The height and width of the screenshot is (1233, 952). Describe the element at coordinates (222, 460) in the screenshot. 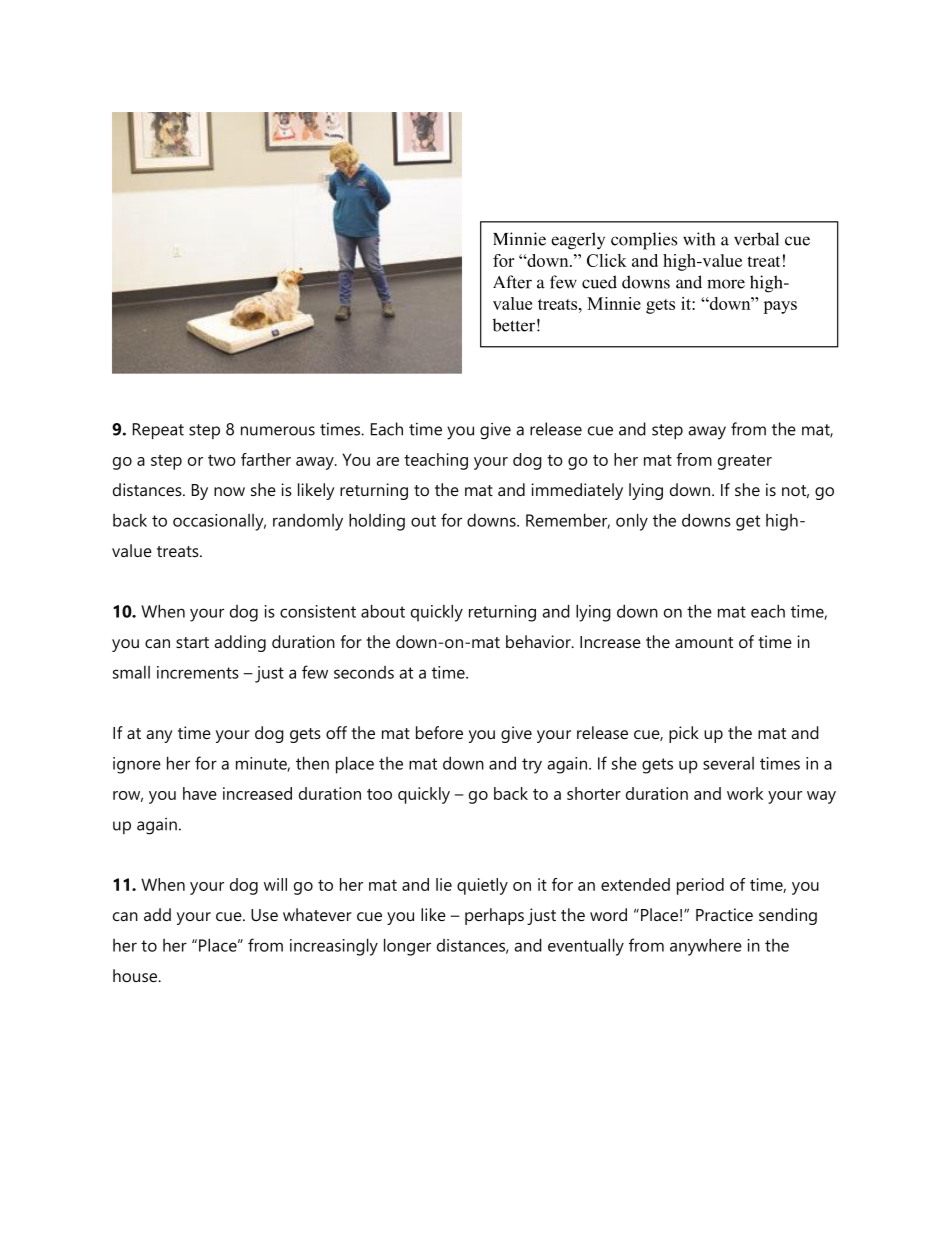

I see `two` at that location.
